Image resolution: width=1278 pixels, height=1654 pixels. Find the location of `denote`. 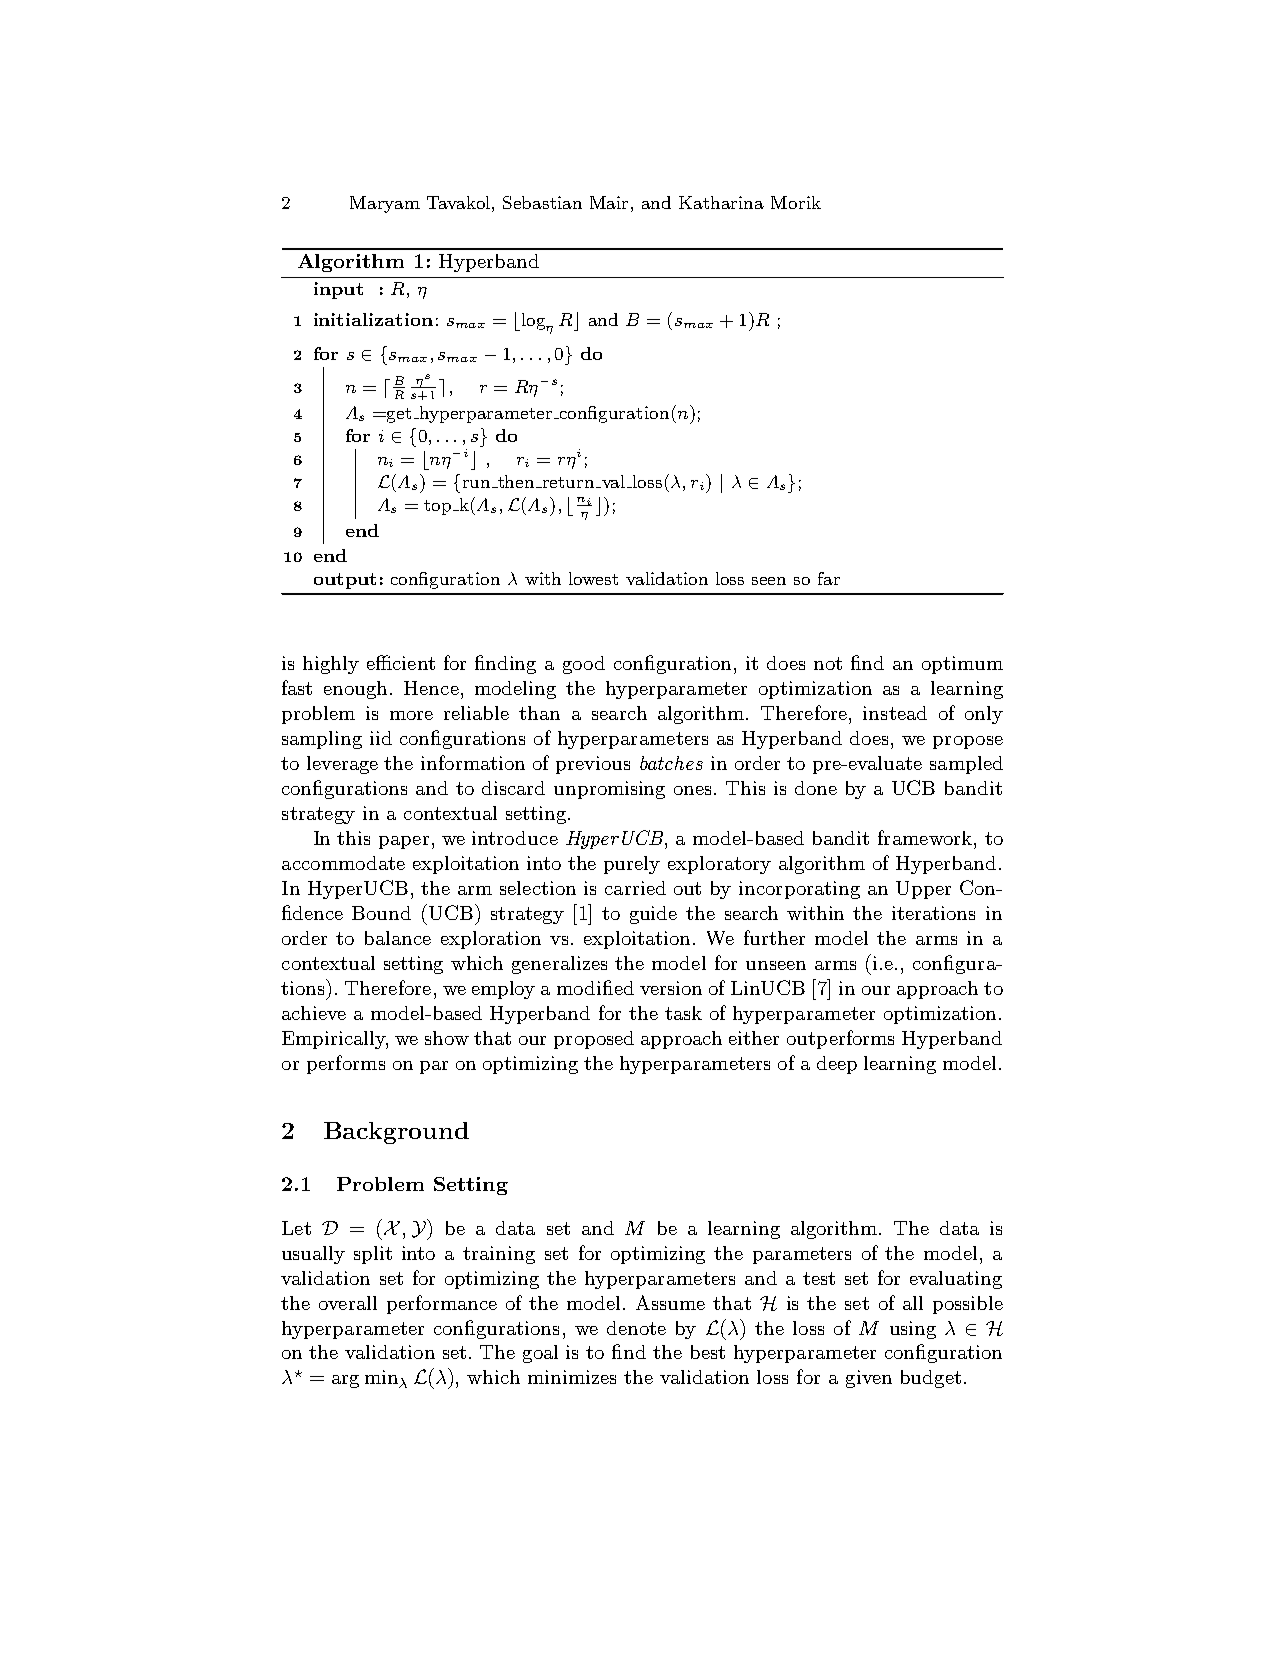

denote is located at coordinates (636, 1328).
